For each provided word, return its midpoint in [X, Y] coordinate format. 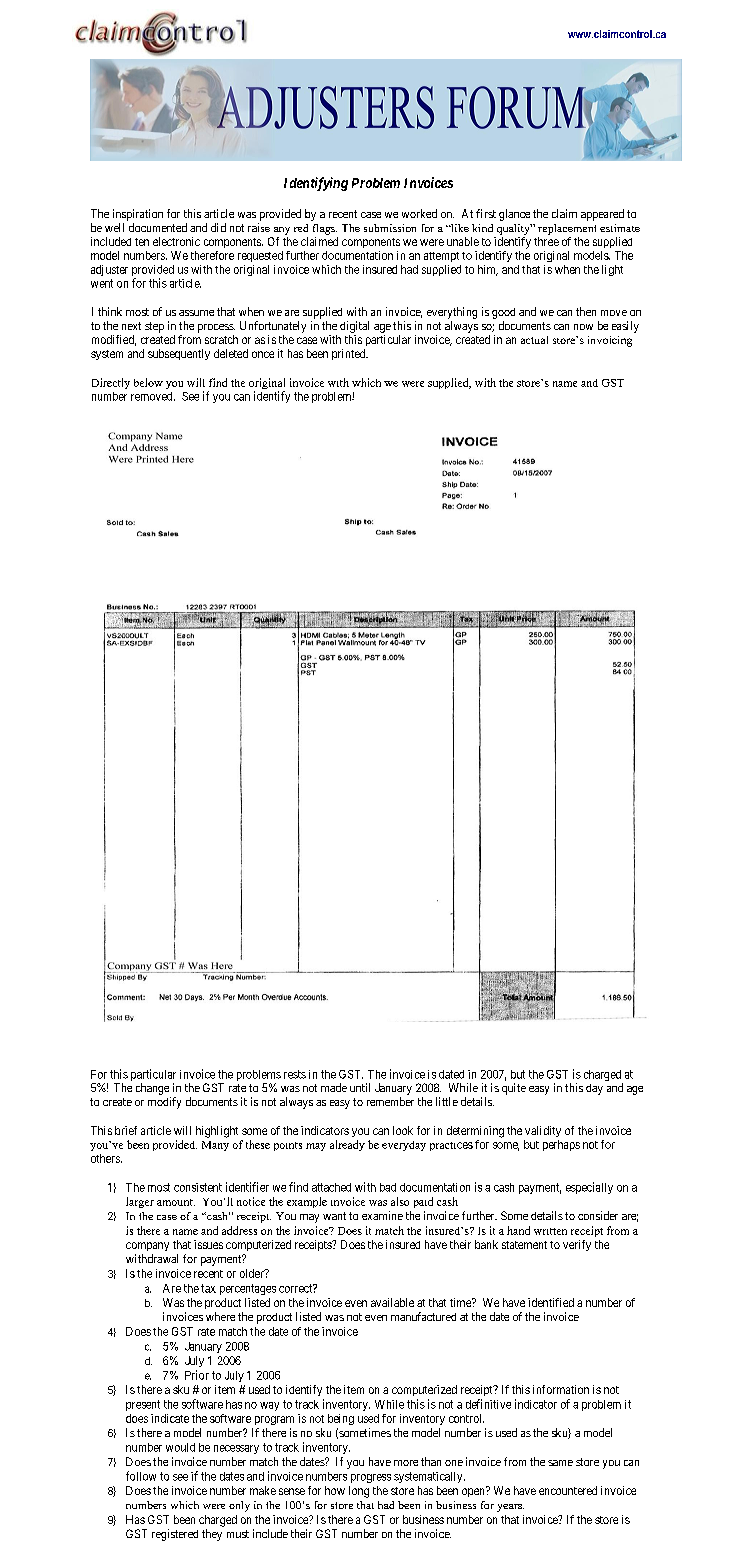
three [546, 241]
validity [543, 1131]
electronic [176, 241]
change [152, 1089]
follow [141, 1476]
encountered [568, 1490]
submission [390, 228]
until [360, 1087]
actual [534, 340]
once [263, 354]
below [148, 382]
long [359, 1492]
